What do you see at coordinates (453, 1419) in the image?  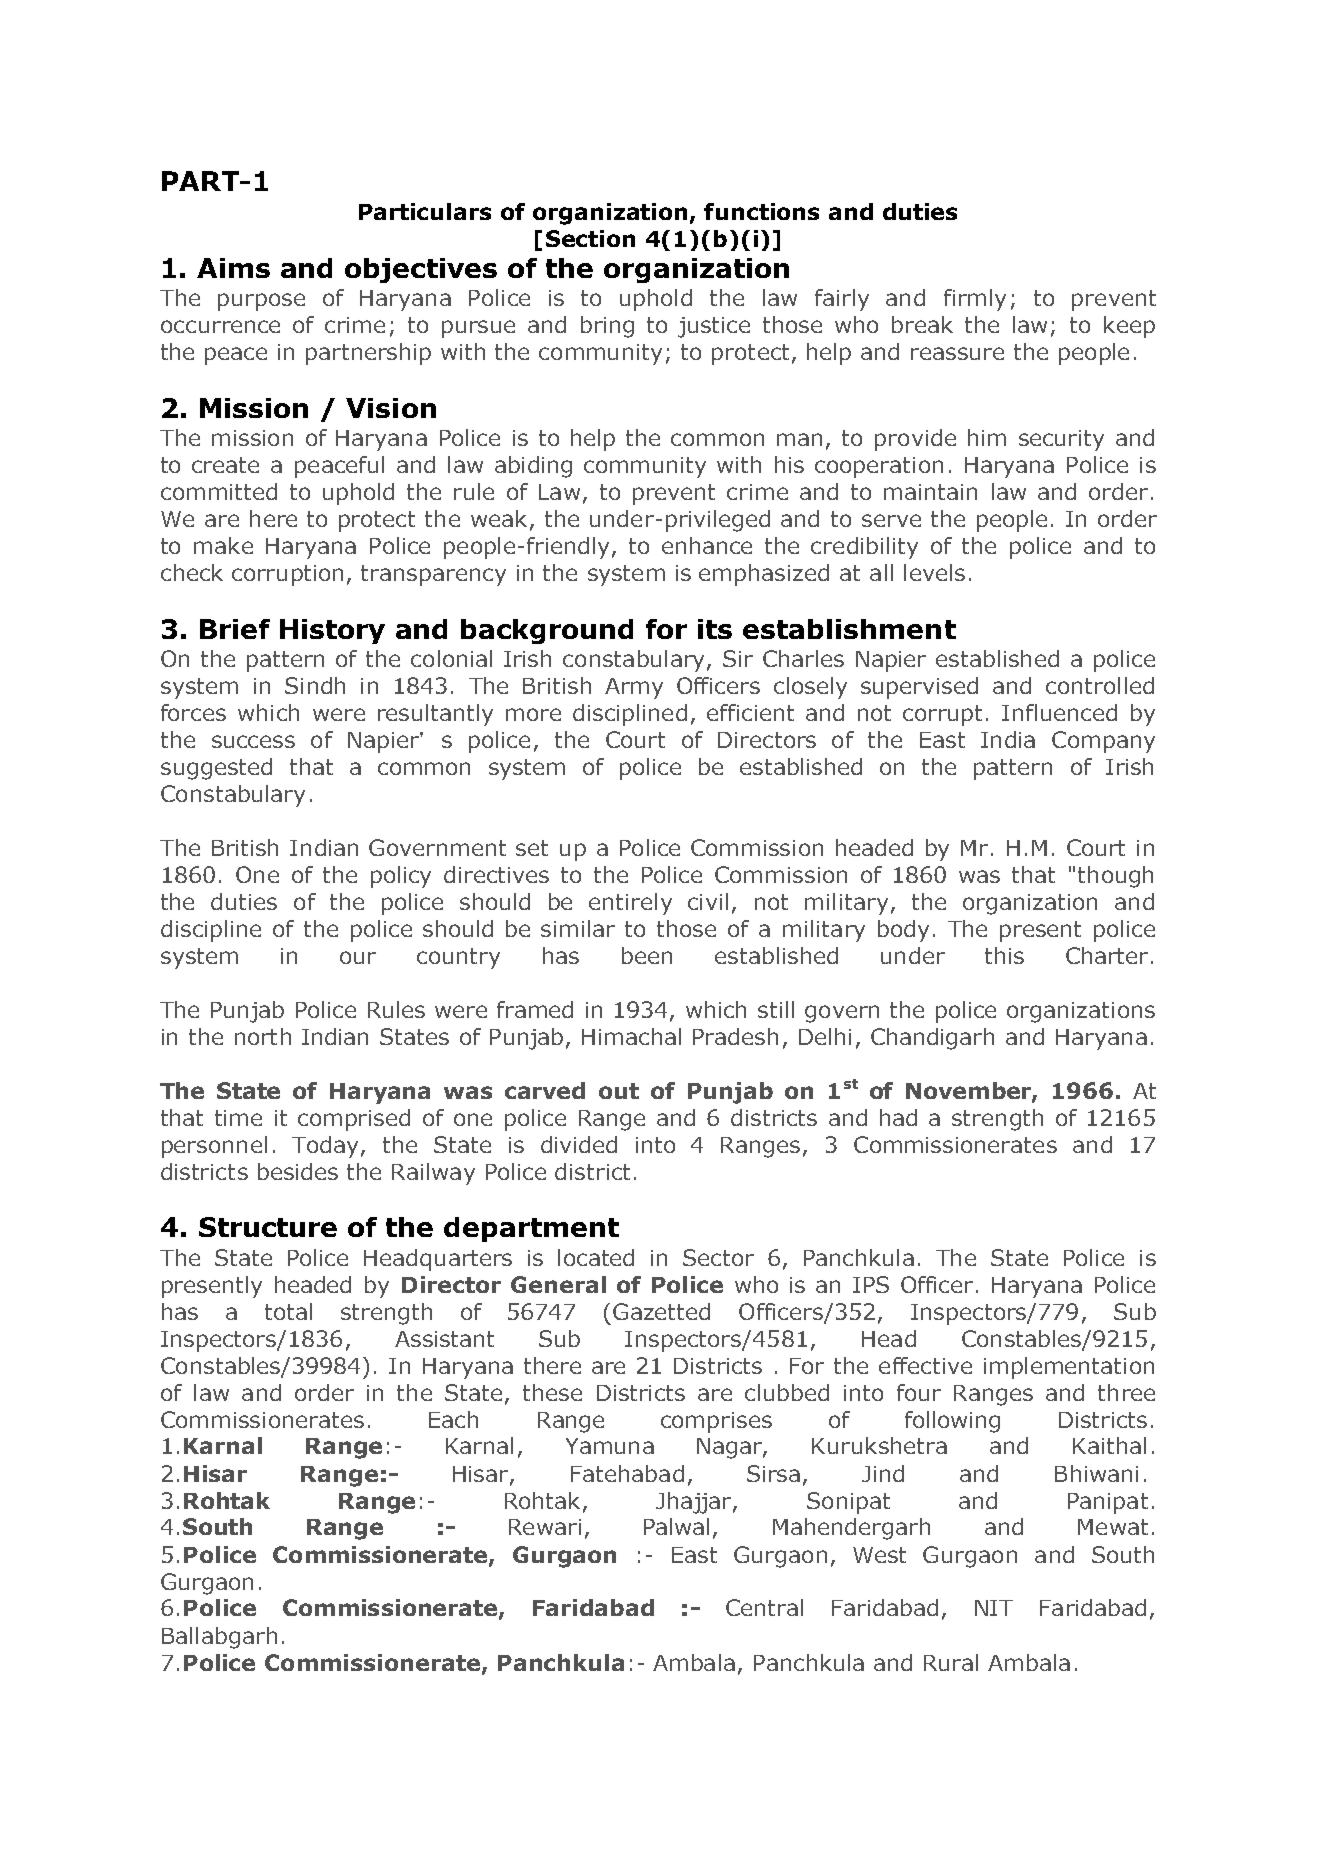 I see `Each` at bounding box center [453, 1419].
